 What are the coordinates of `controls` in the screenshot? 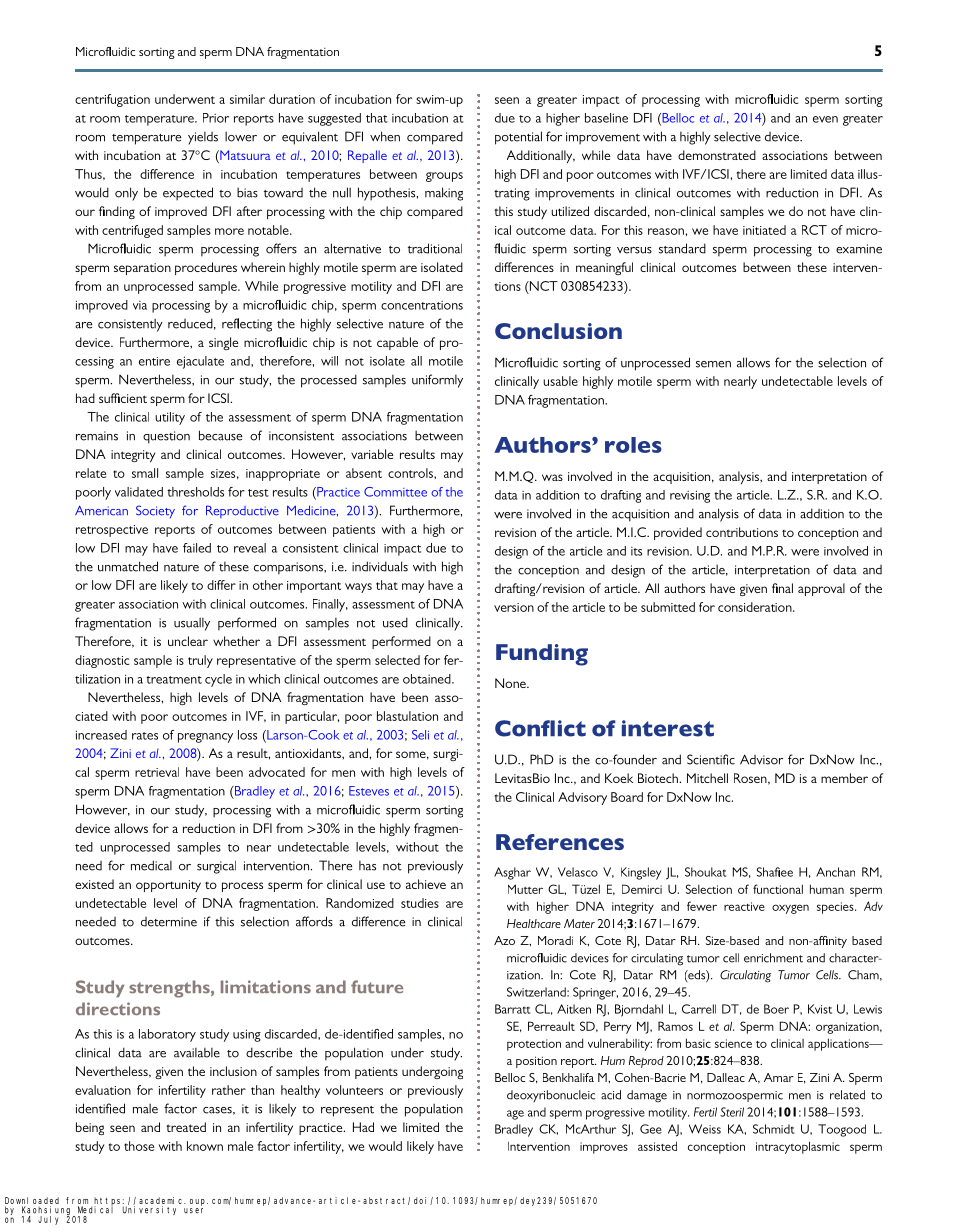 It's located at (411, 473).
